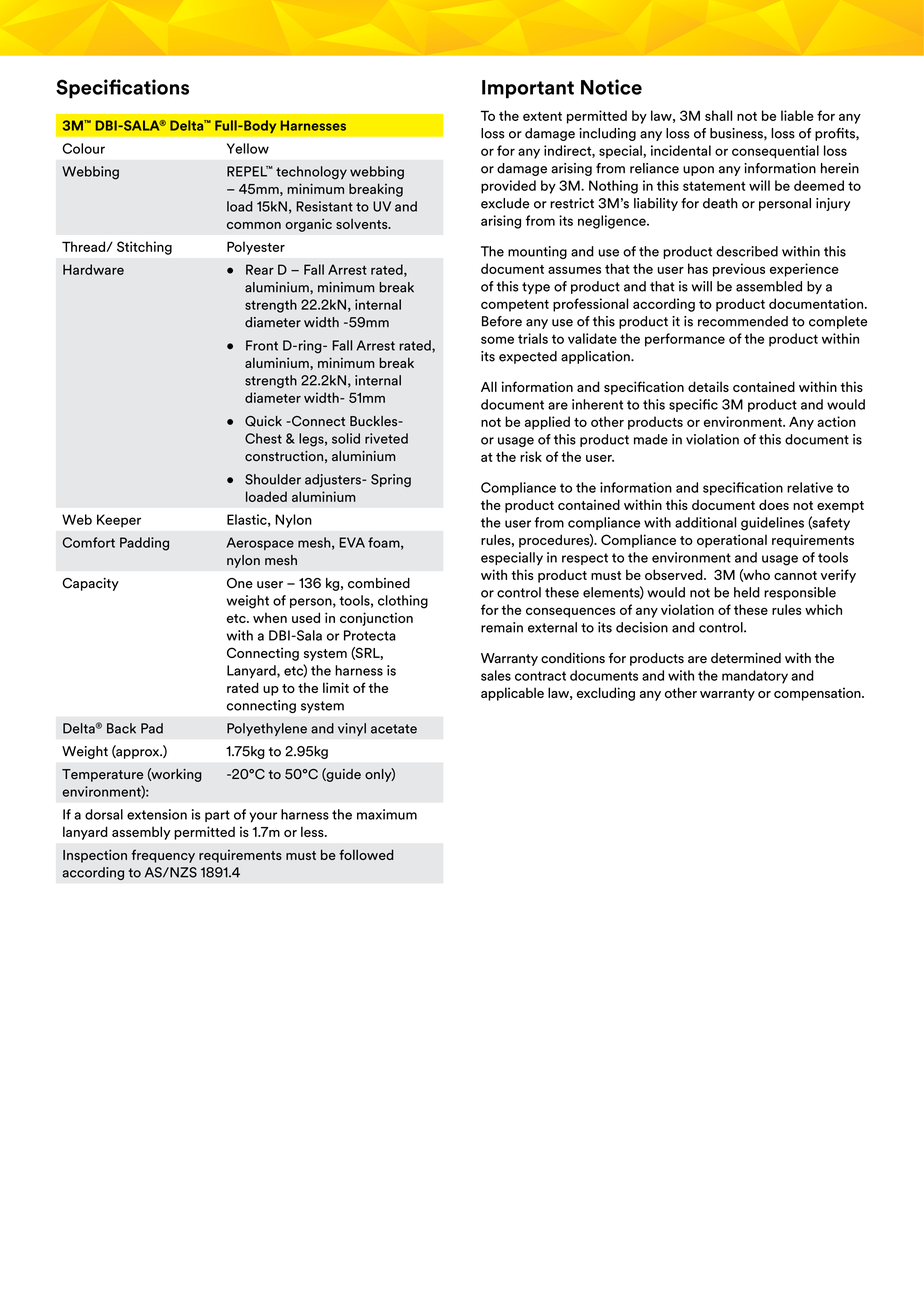  I want to click on Yellow, so click(248, 148).
